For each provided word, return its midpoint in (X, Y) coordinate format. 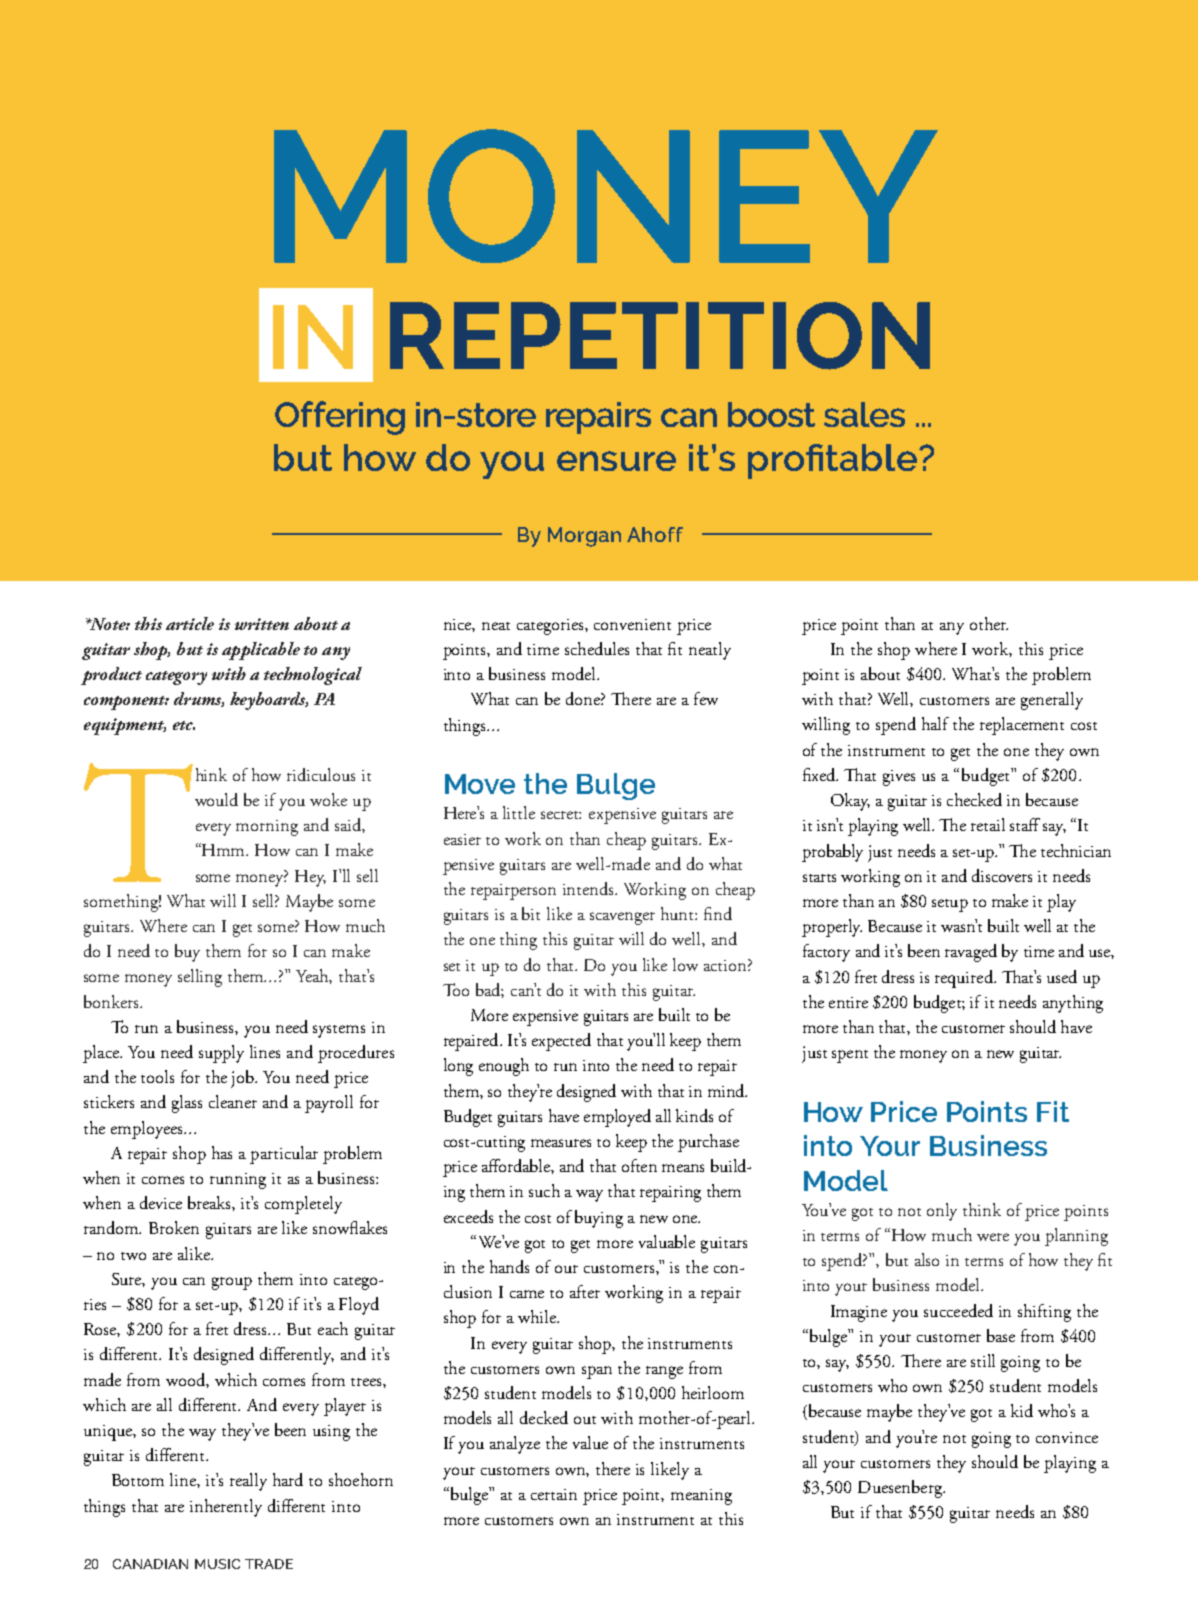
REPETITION (660, 336)
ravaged (971, 953)
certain (554, 1494)
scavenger (622, 918)
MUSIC (217, 1564)
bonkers (112, 1001)
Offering (340, 418)
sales (864, 414)
